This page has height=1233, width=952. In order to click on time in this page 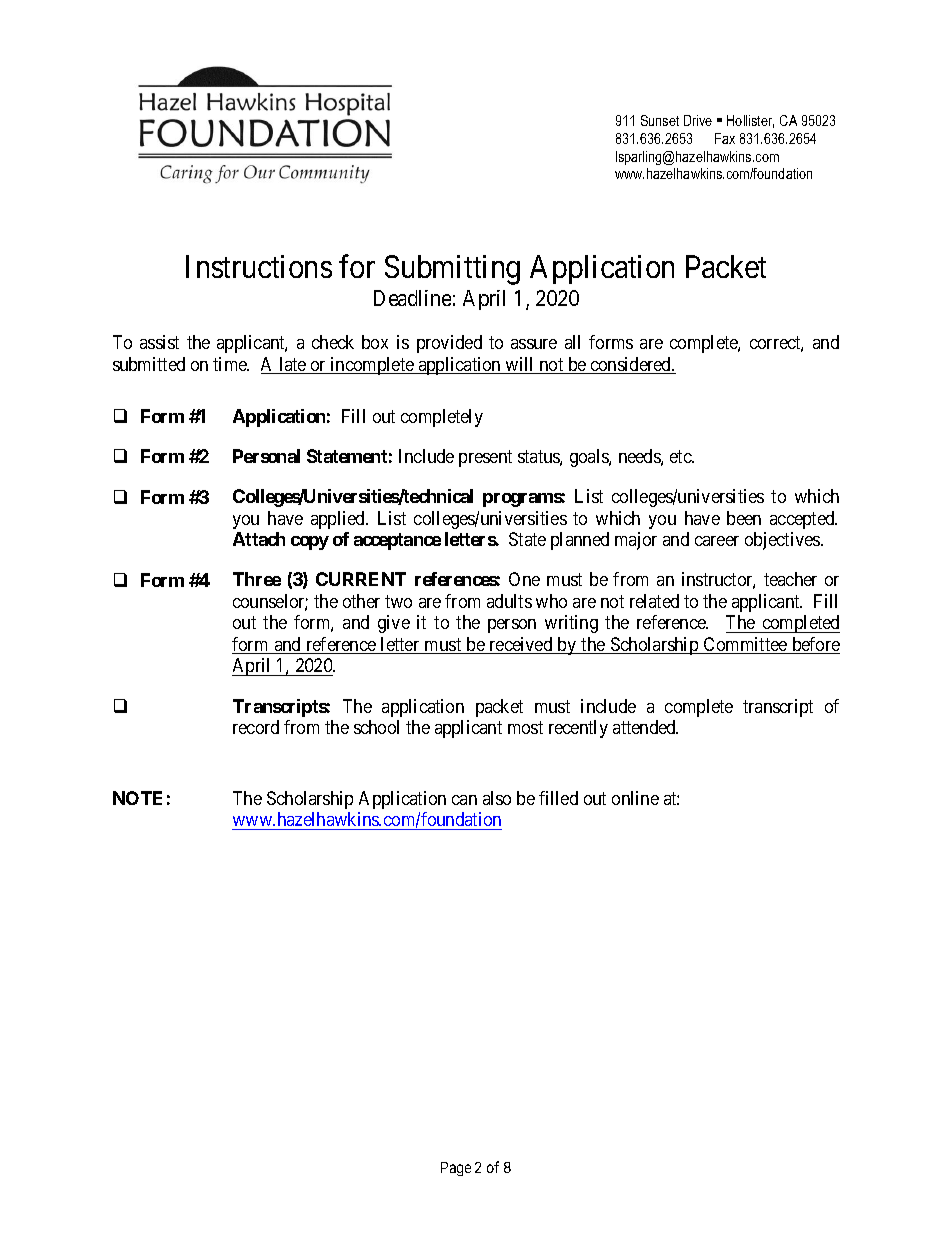, I will do `click(231, 364)`.
